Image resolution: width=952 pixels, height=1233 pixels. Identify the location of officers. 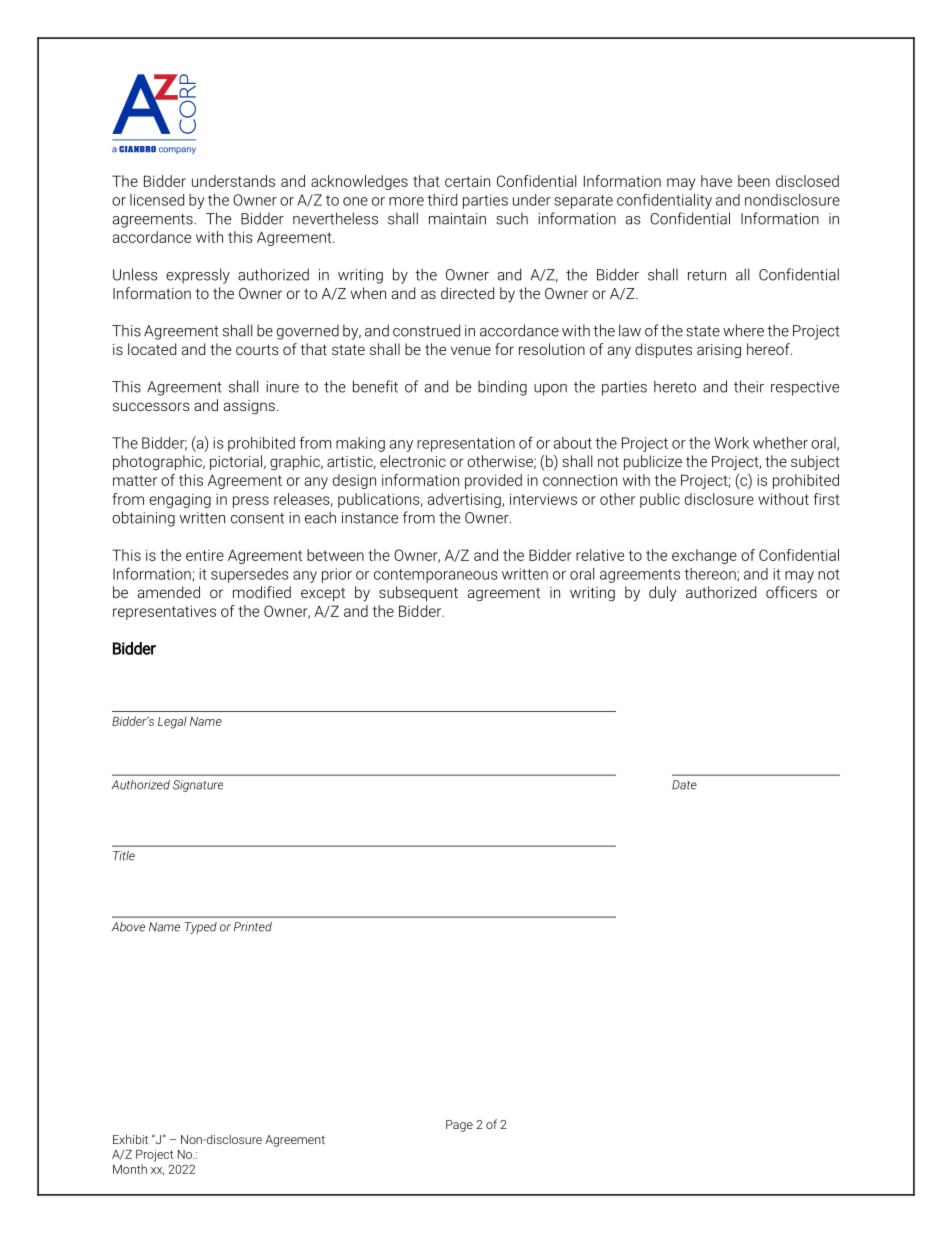
(791, 592).
